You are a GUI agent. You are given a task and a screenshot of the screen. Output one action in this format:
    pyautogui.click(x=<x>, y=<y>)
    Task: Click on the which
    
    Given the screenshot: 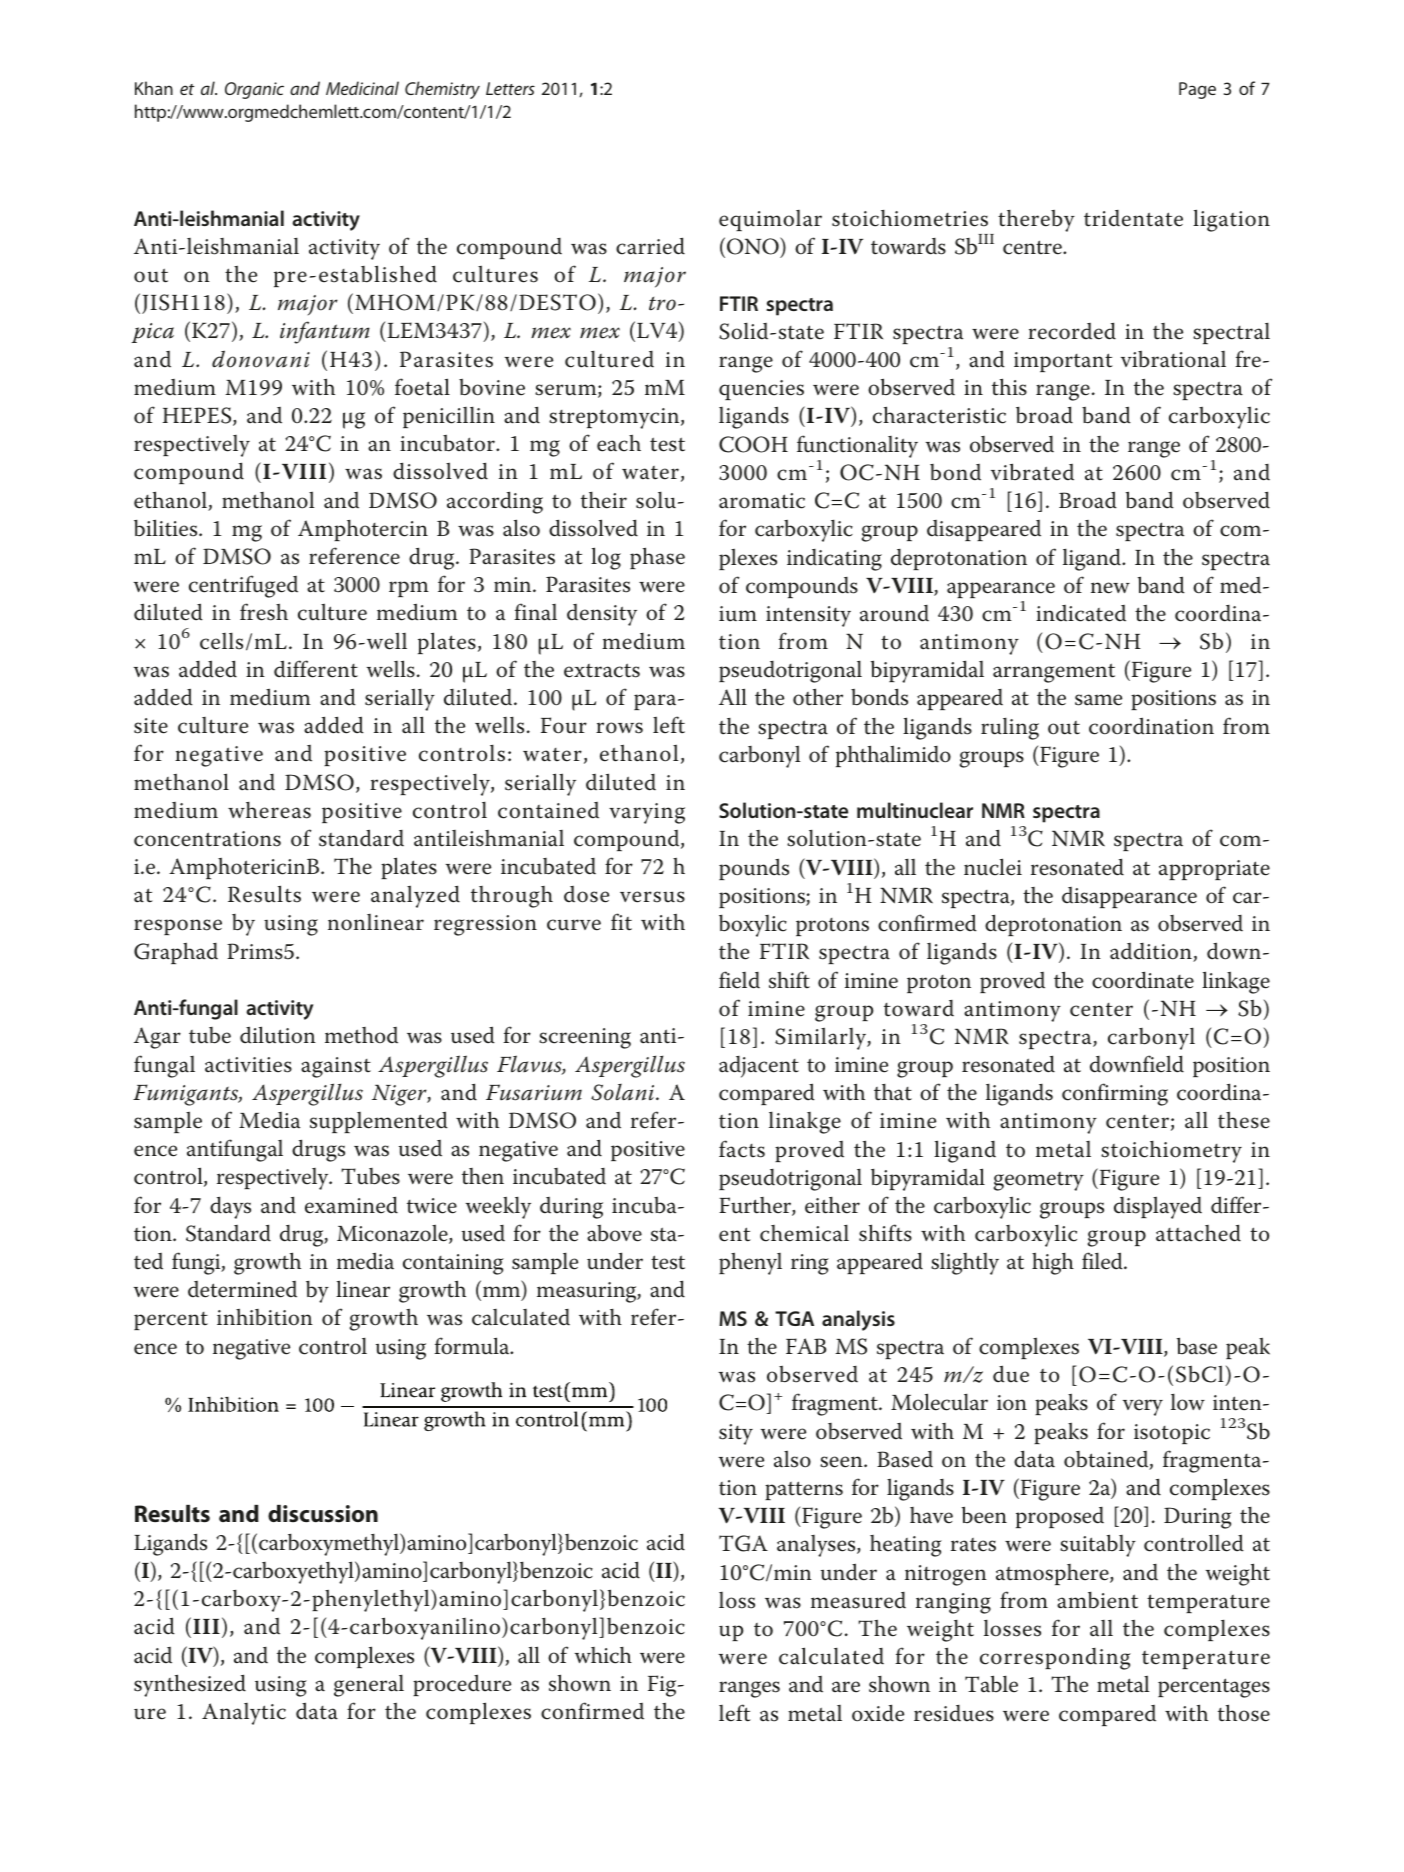 What is the action you would take?
    pyautogui.click(x=603, y=1655)
